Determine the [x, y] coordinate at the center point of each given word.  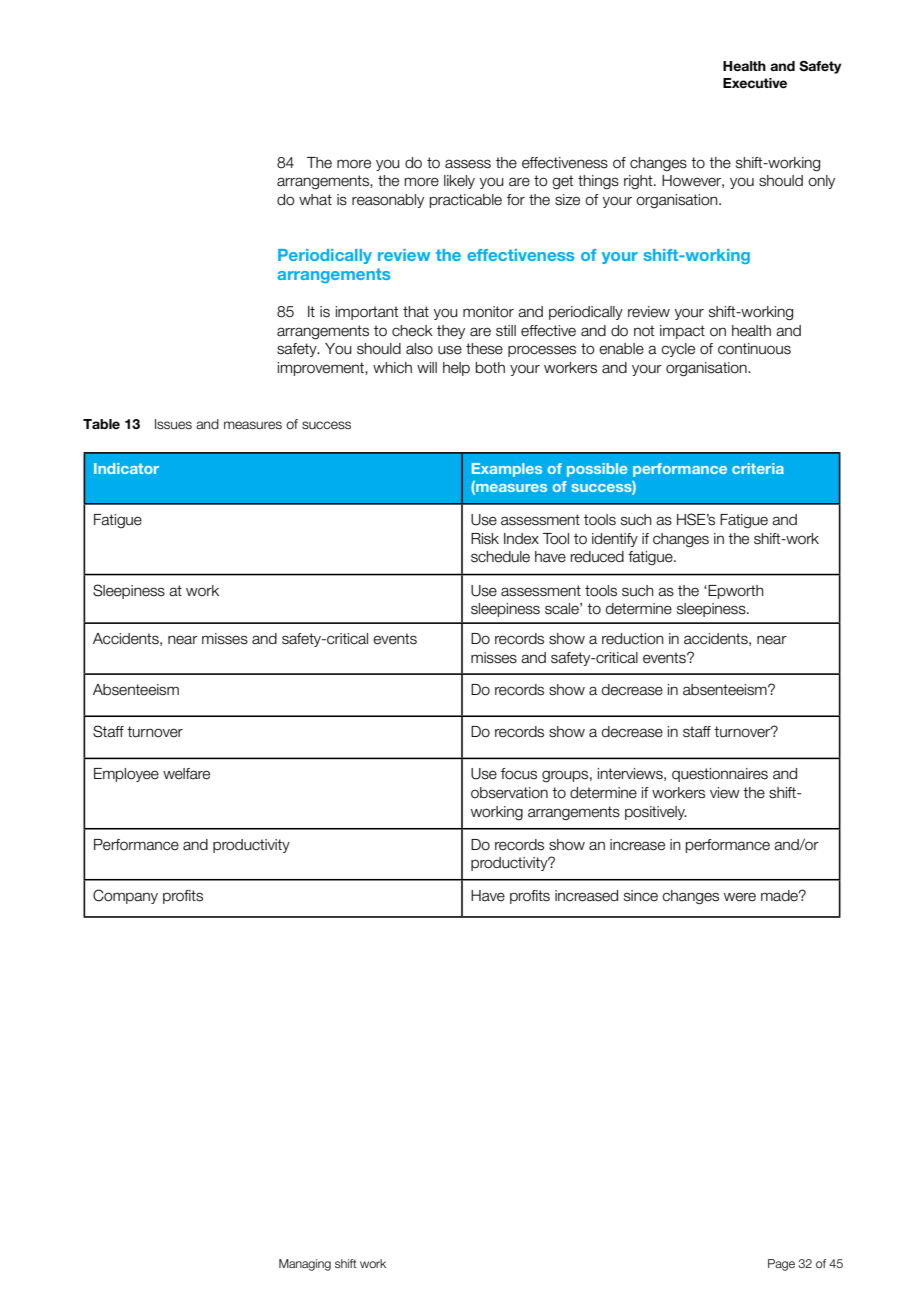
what [315, 200]
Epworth [736, 592]
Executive [755, 83]
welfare [186, 774]
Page [781, 1265]
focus [519, 774]
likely [459, 182]
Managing [305, 1265]
